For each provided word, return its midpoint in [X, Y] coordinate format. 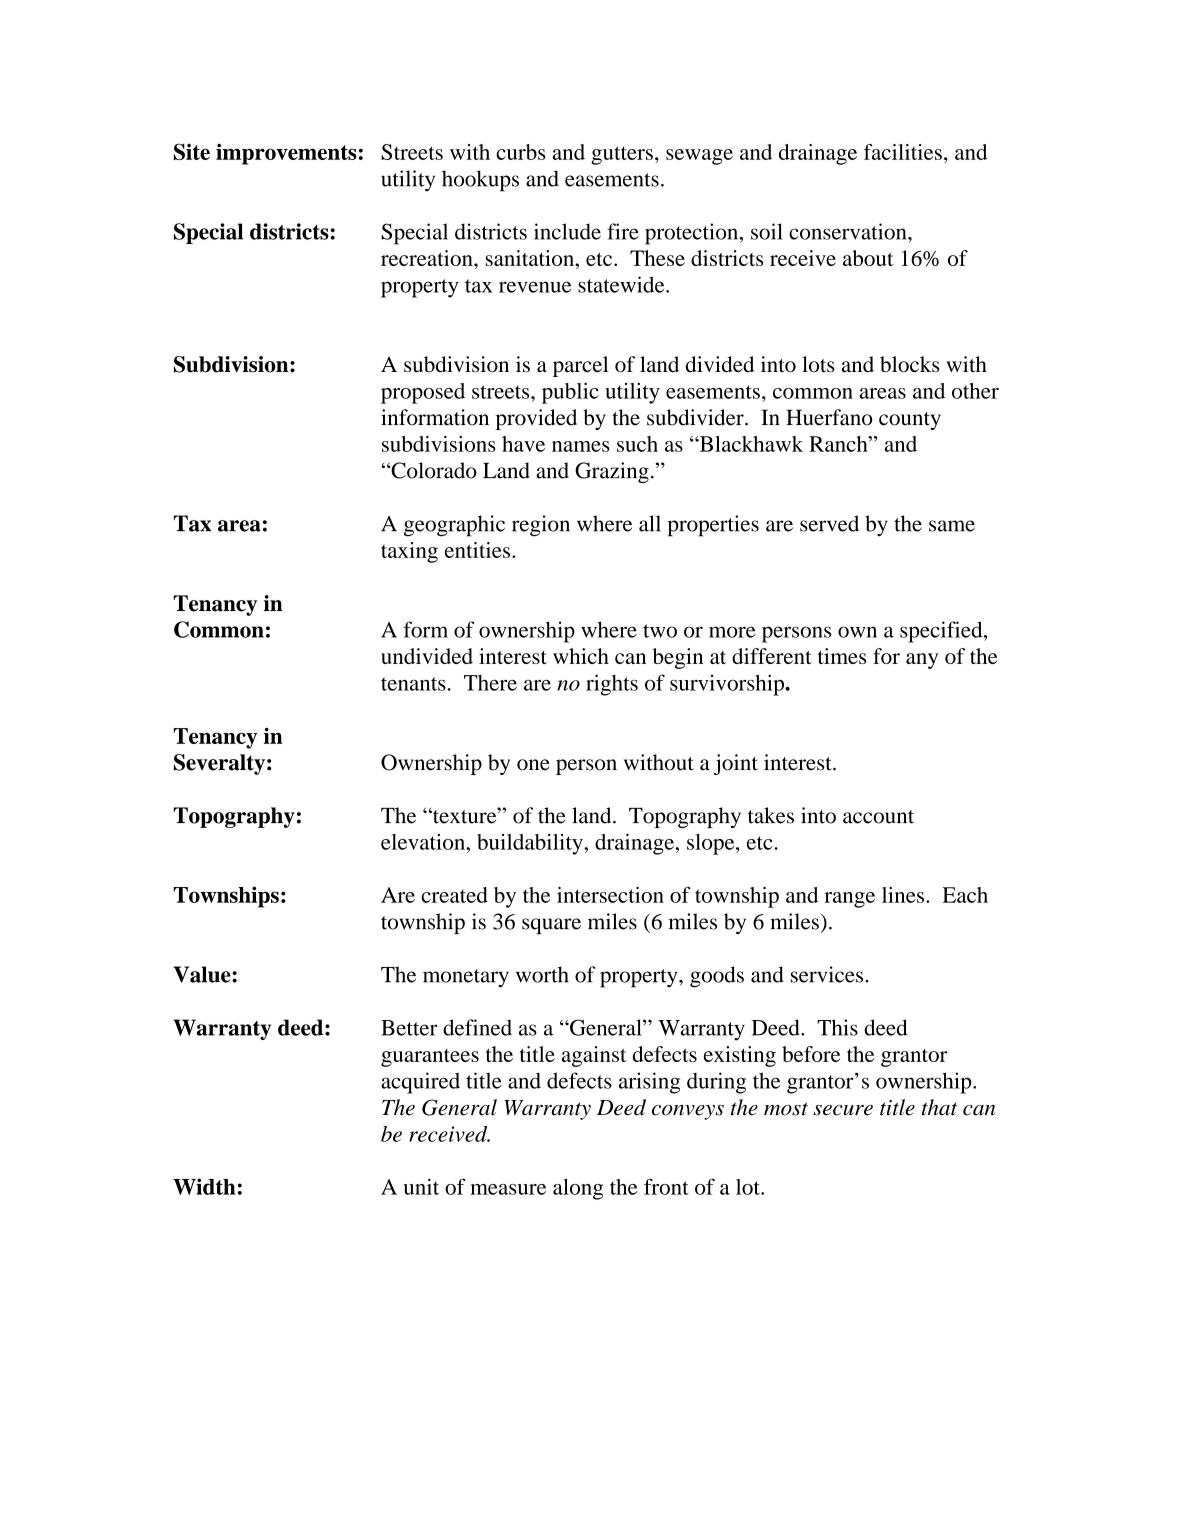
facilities [903, 152]
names [581, 446]
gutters [622, 155]
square [551, 926]
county [910, 421]
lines [903, 895]
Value [203, 974]
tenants [413, 684]
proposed [423, 393]
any [922, 661]
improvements [286, 154]
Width [204, 1186]
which [581, 656]
